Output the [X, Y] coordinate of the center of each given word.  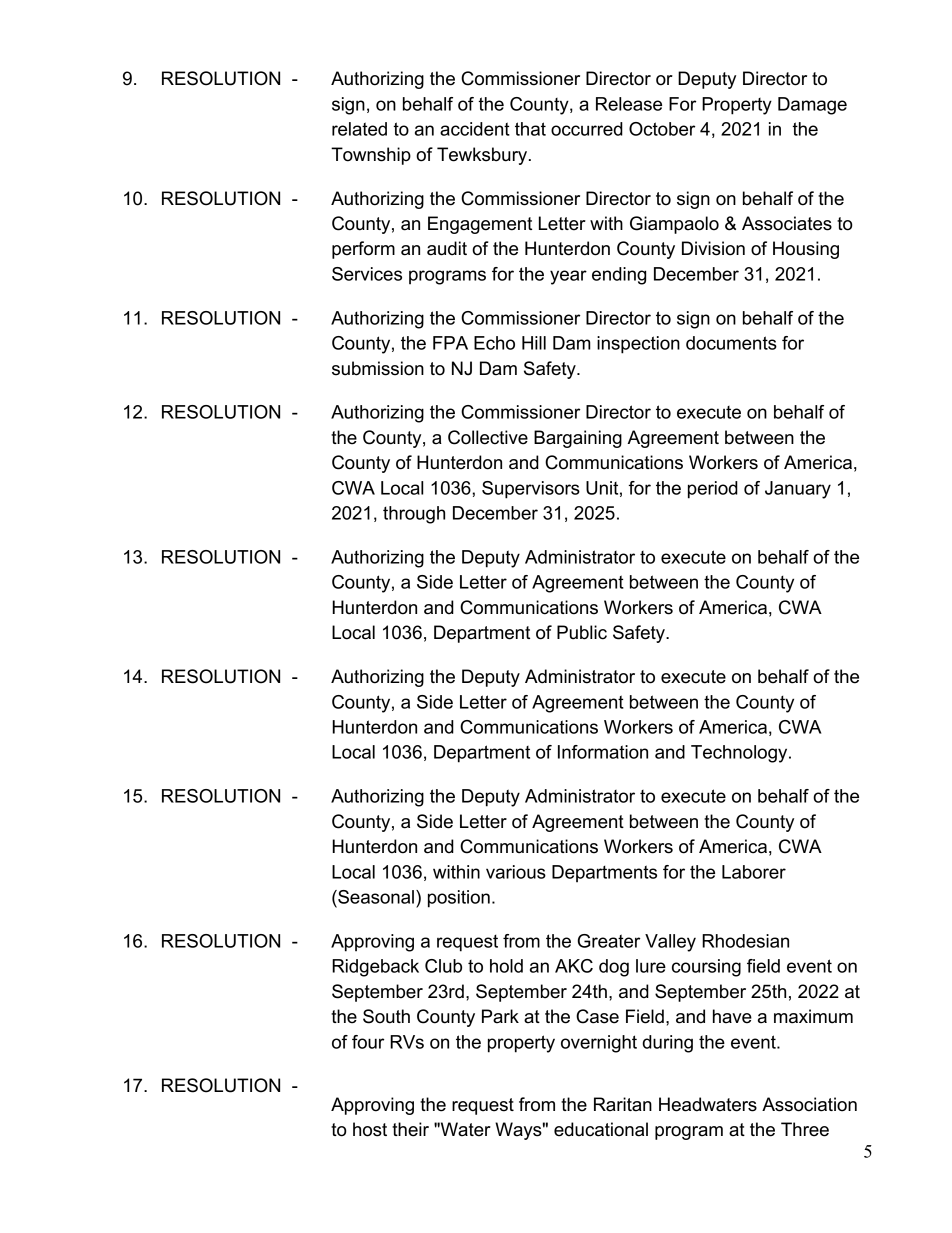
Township [371, 156]
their [410, 1129]
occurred [587, 129]
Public [582, 632]
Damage [812, 106]
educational [601, 1129]
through [414, 515]
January [798, 490]
